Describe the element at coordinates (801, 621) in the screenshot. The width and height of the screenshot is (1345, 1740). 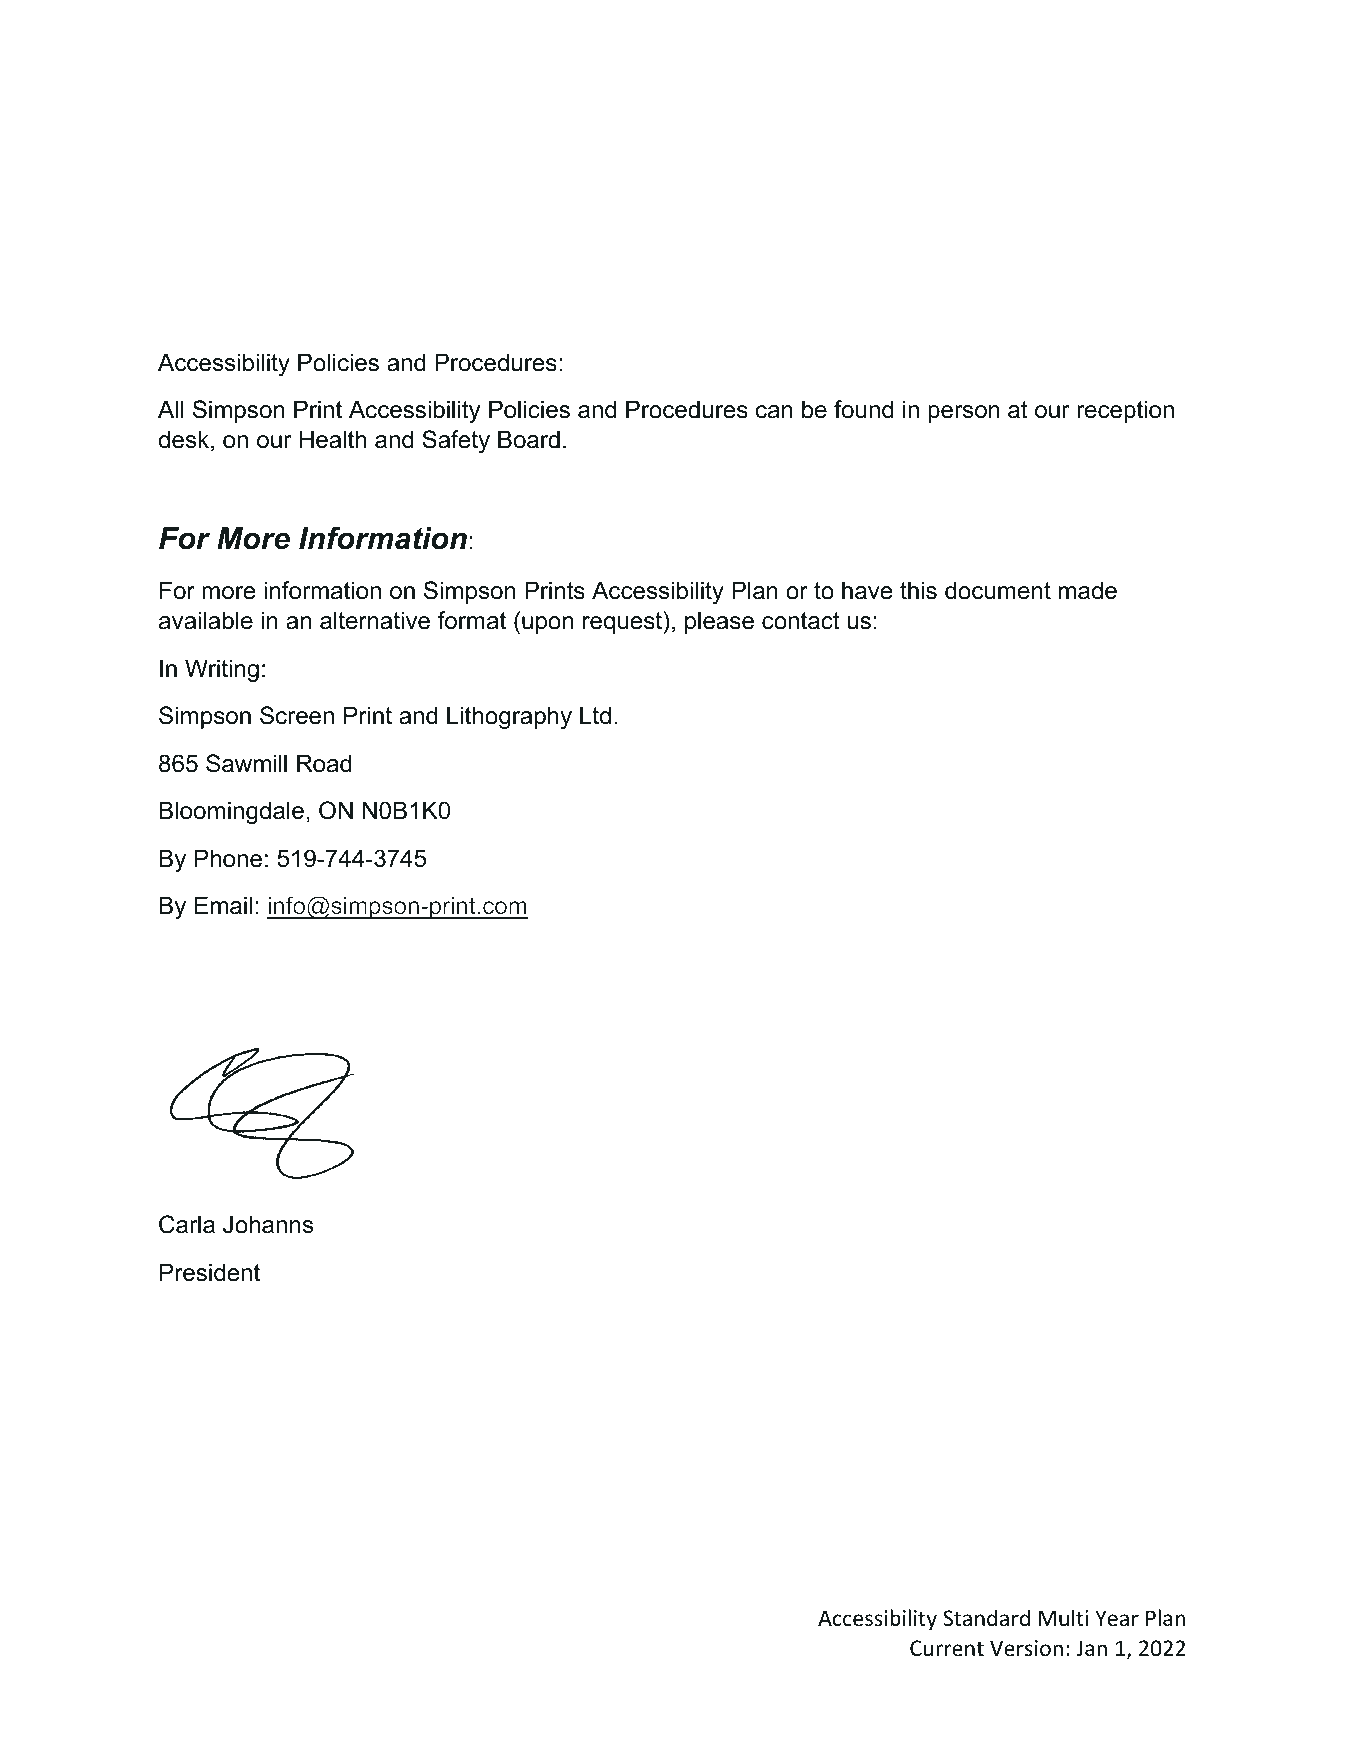
I see `contact` at that location.
